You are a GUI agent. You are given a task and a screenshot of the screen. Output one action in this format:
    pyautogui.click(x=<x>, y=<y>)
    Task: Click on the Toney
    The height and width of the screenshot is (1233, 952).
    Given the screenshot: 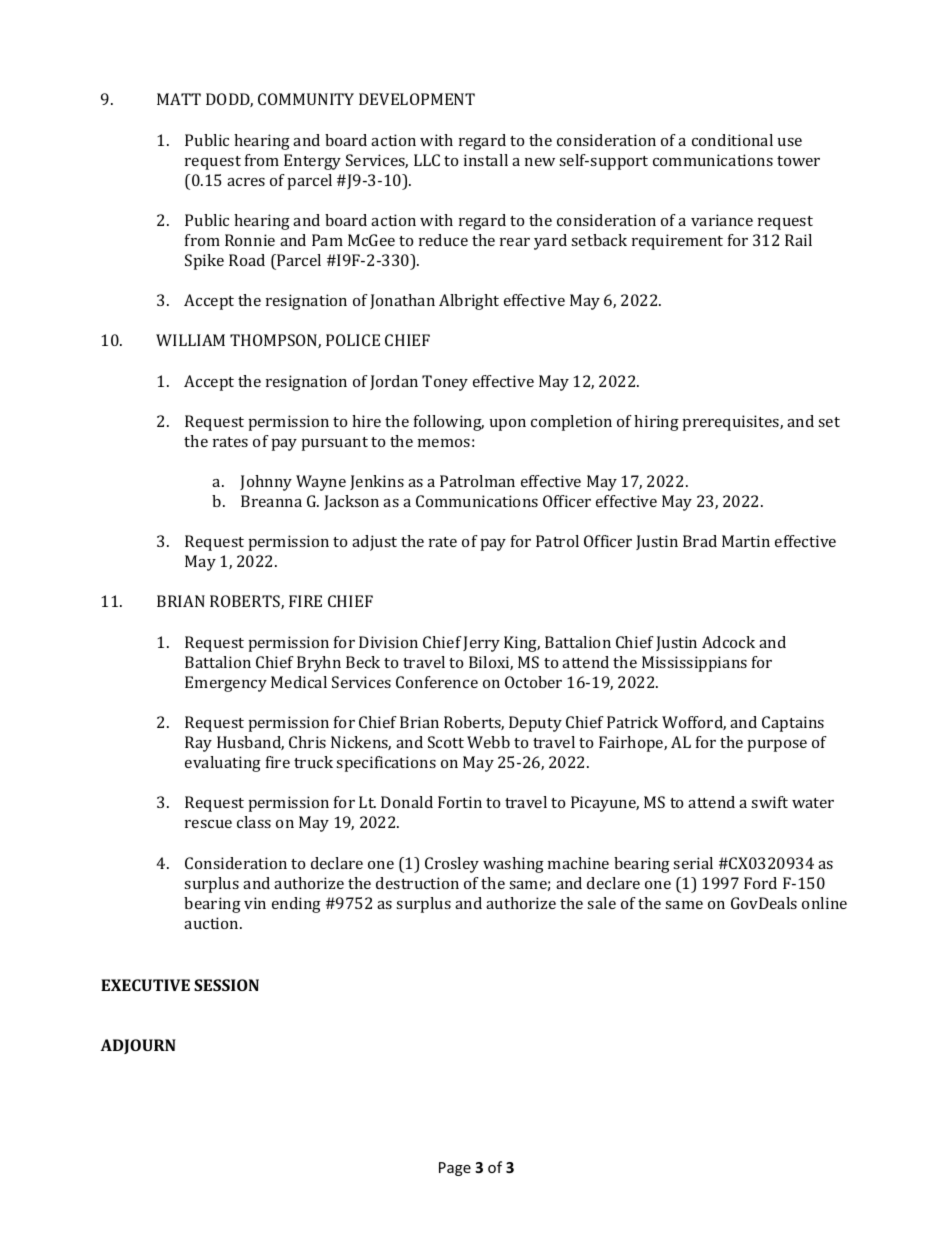 What is the action you would take?
    pyautogui.click(x=445, y=383)
